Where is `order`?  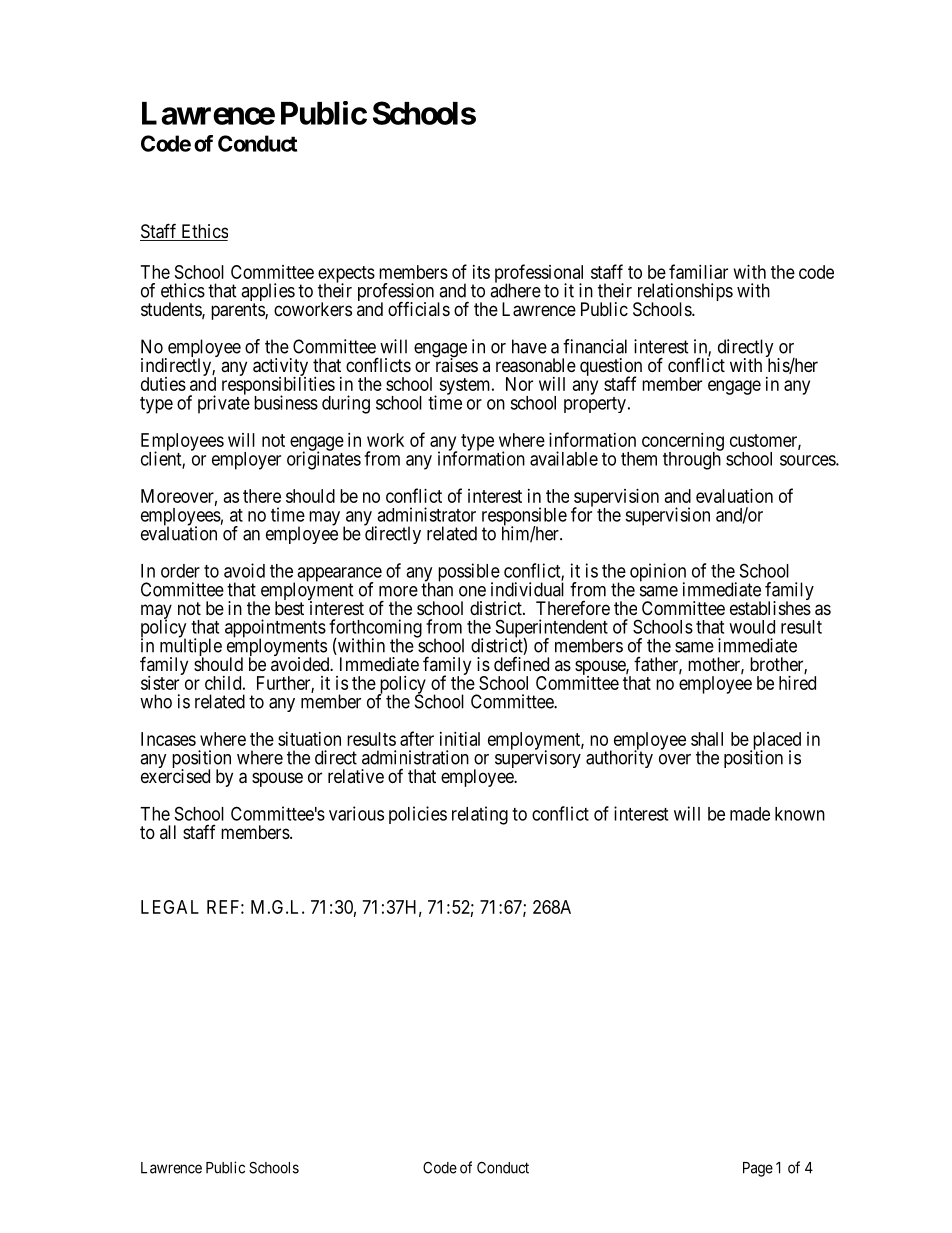
order is located at coordinates (180, 571).
